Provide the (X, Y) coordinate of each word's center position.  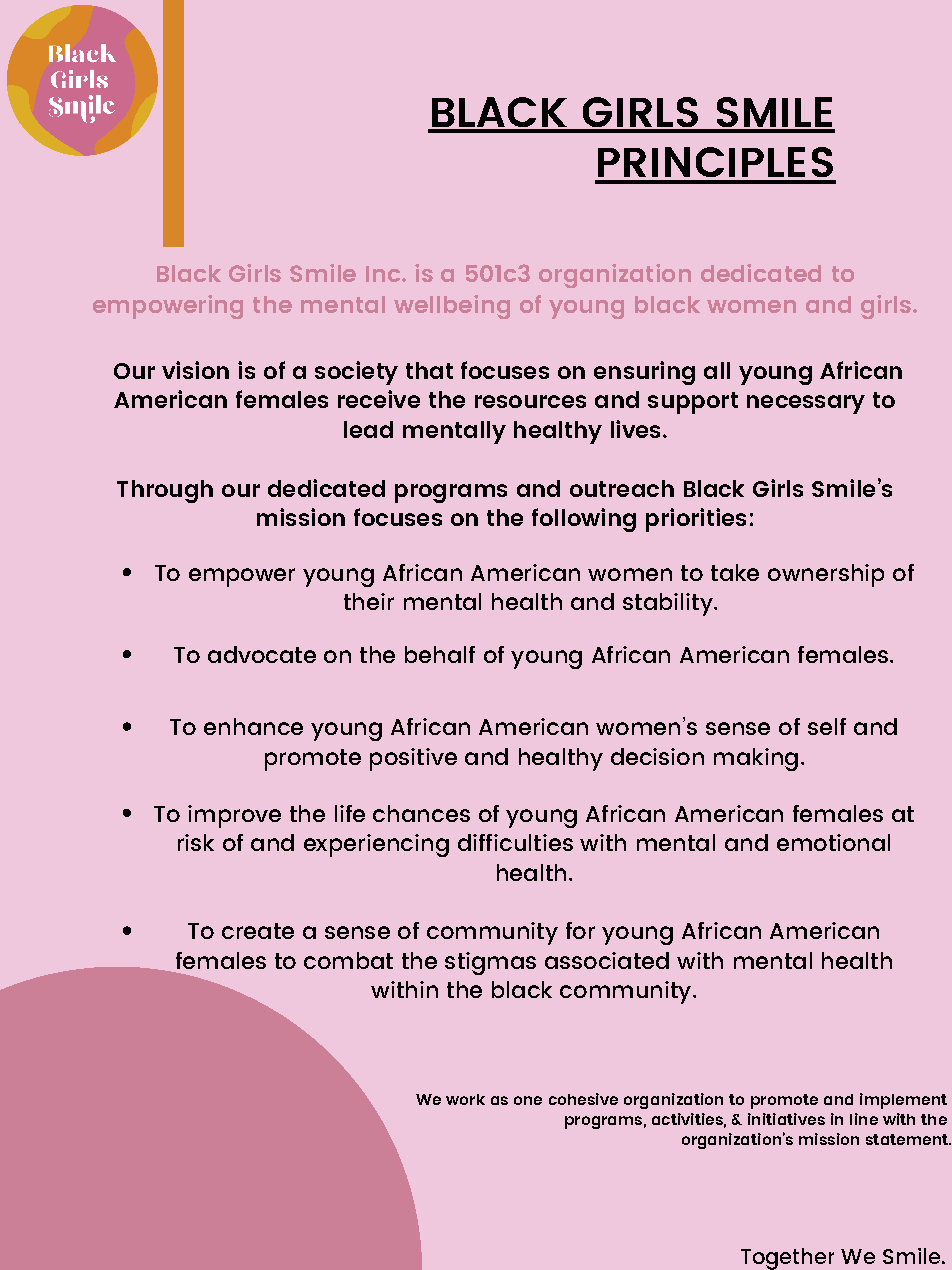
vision (195, 370)
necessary (806, 404)
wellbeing (452, 307)
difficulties (515, 842)
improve (234, 816)
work (465, 1099)
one (528, 1100)
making (756, 759)
